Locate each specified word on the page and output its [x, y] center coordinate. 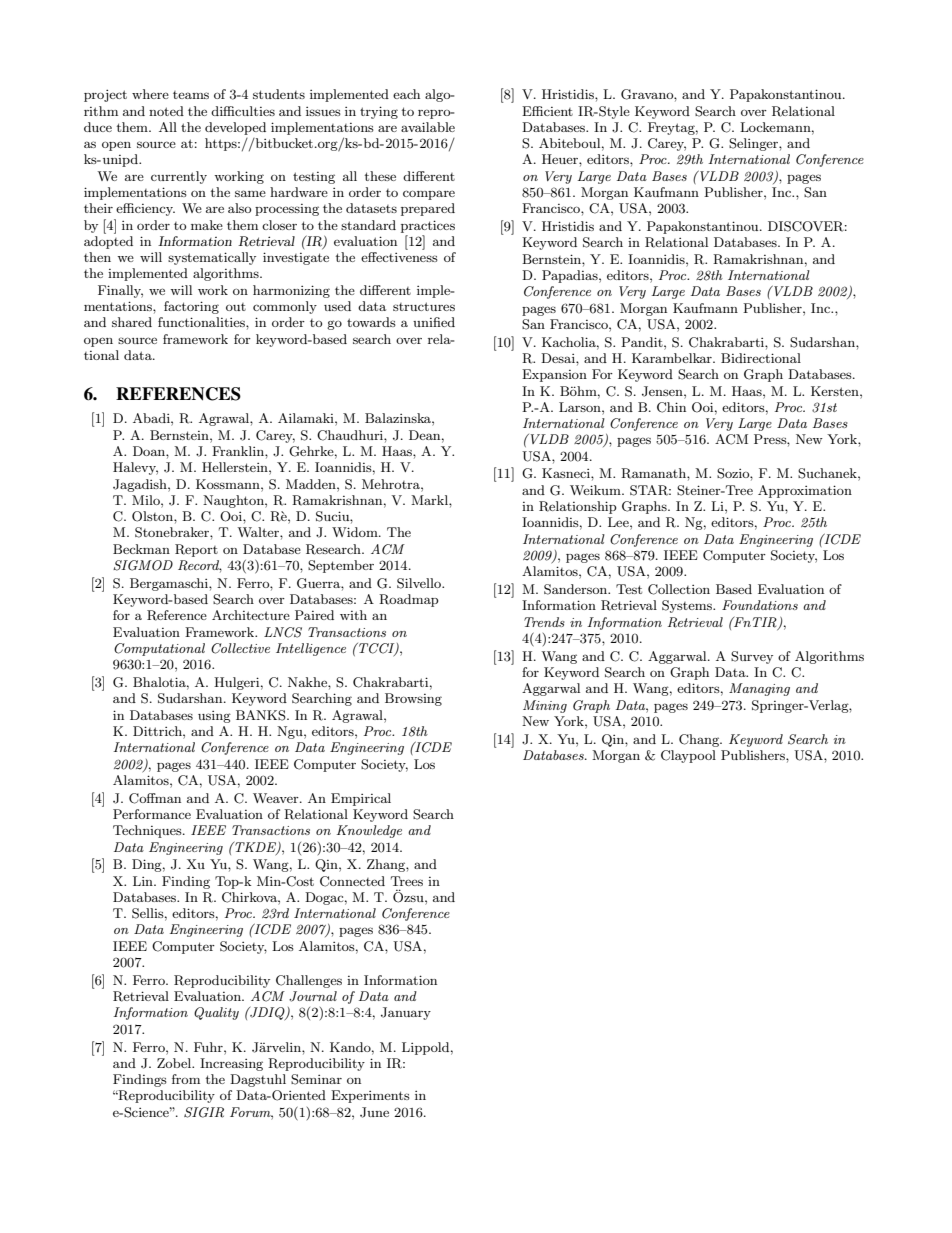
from [186, 1079]
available [428, 127]
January [406, 1013]
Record [200, 566]
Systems [688, 606]
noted [166, 111]
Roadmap [409, 600]
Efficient [547, 111]
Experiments [370, 1096]
